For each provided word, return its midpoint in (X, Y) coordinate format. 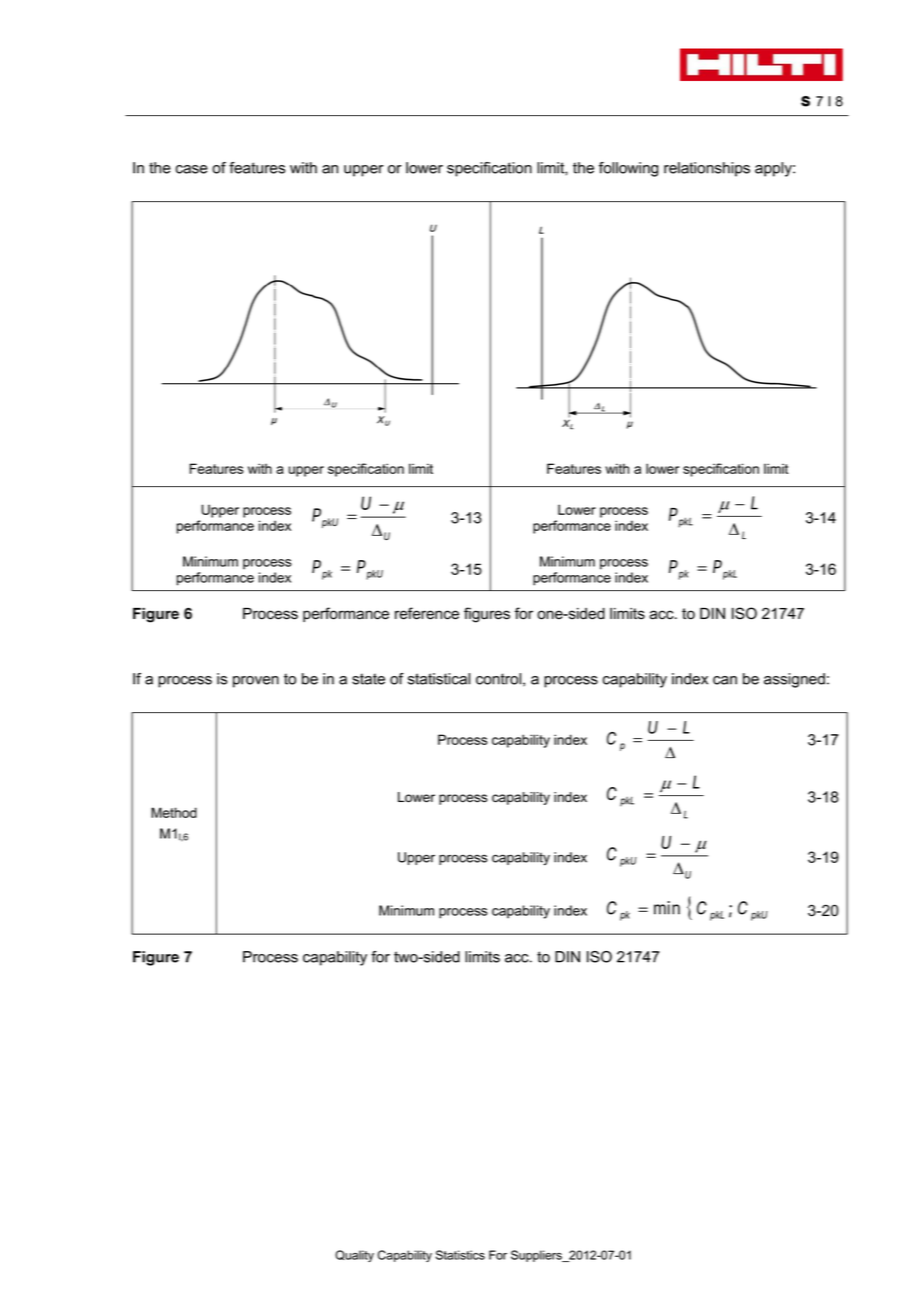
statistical (439, 679)
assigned (794, 680)
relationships (707, 169)
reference (427, 613)
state (368, 679)
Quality (354, 1256)
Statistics (460, 1255)
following (628, 169)
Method (174, 812)
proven (256, 682)
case (192, 169)
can (725, 680)
